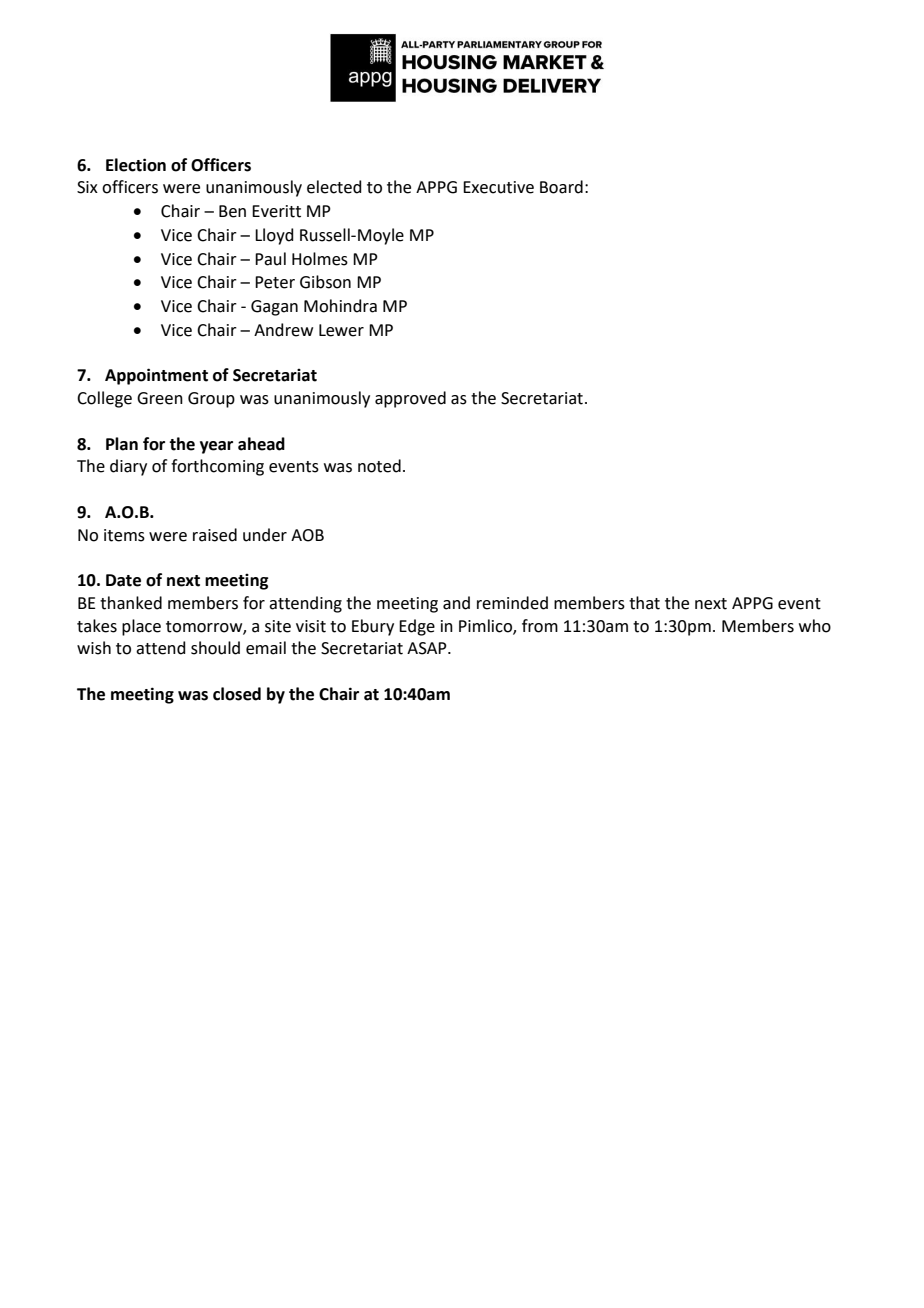 The width and height of the screenshot is (924, 1308). What do you see at coordinates (136, 165) in the screenshot?
I see `Election` at bounding box center [136, 165].
